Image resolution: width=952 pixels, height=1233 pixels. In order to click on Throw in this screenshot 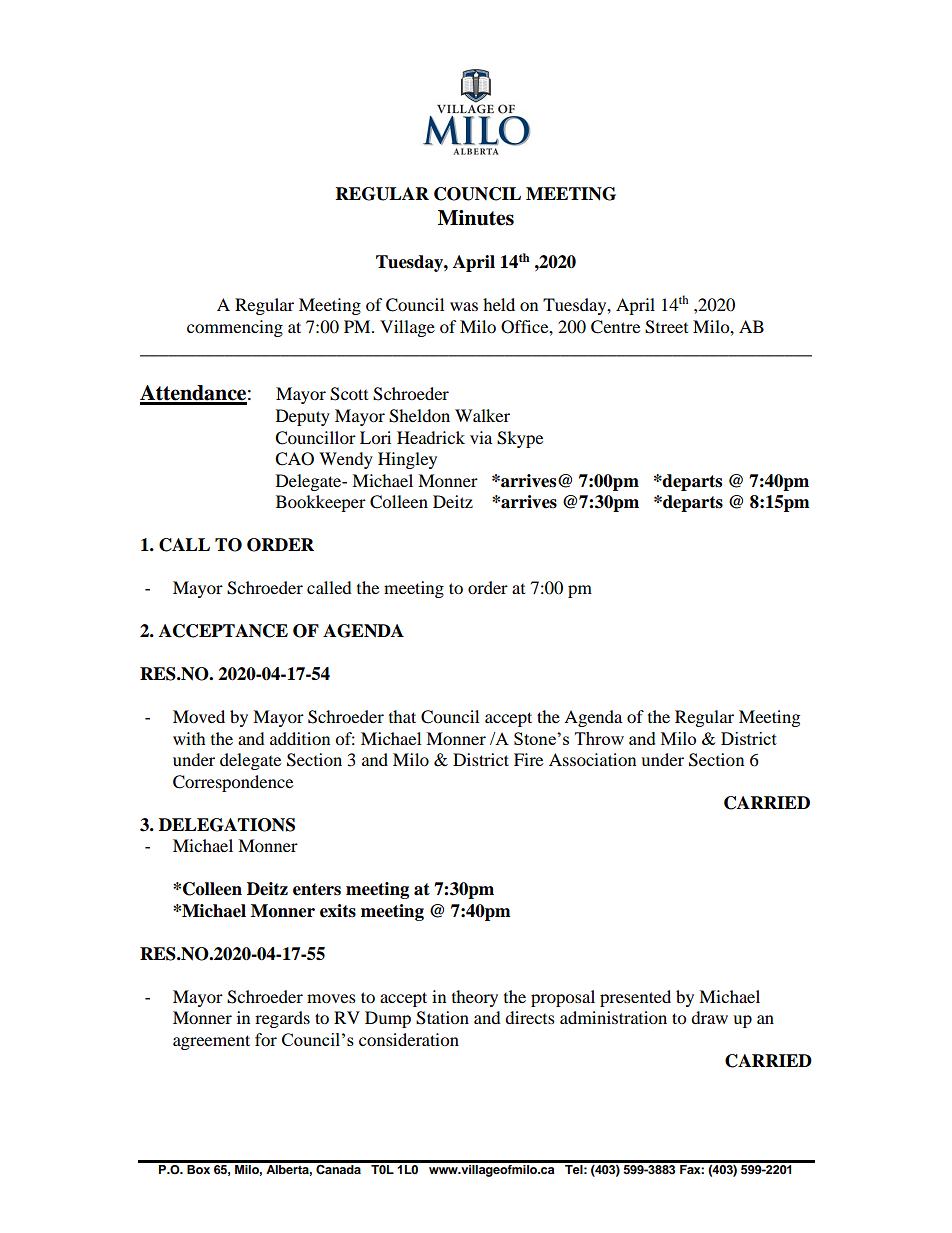, I will do `click(599, 738)`.
